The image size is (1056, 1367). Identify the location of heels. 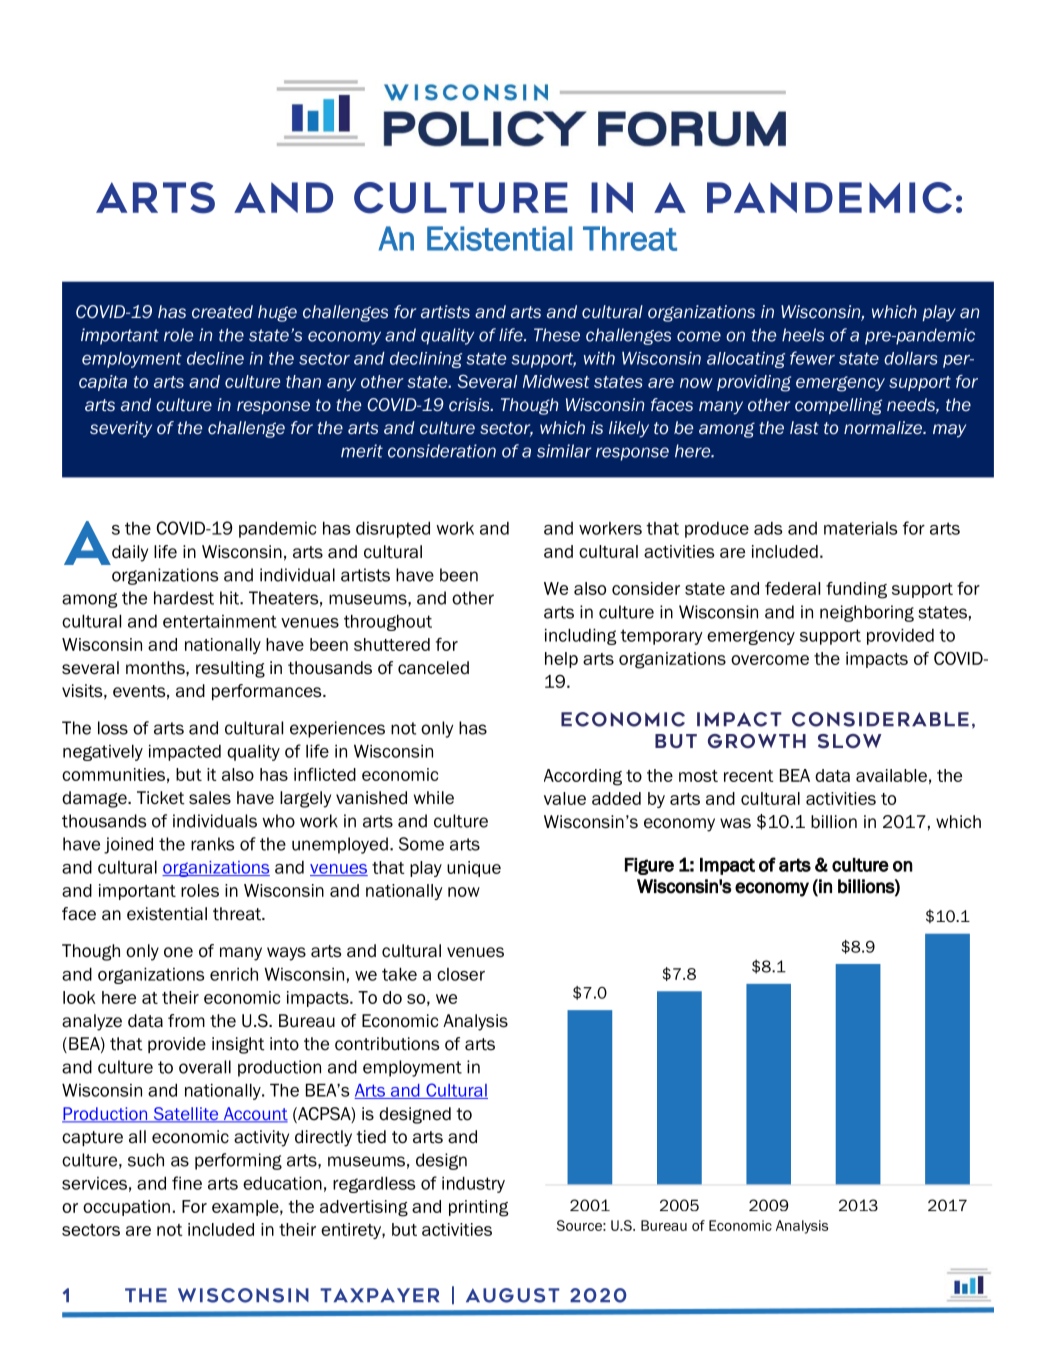
(803, 335).
